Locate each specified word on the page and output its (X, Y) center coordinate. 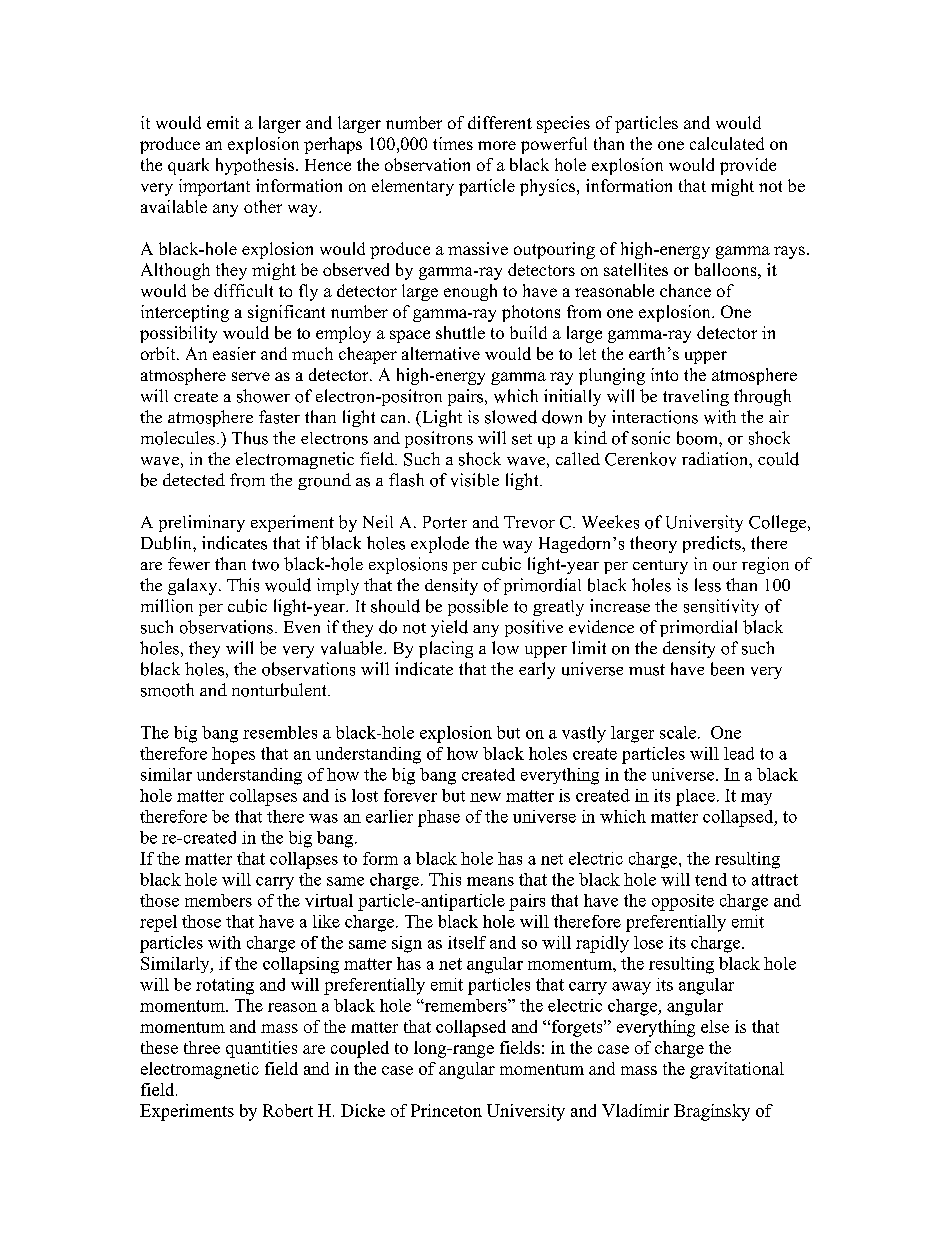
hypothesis (256, 166)
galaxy (194, 586)
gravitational (737, 1070)
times (453, 143)
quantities (261, 1049)
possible (478, 607)
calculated (727, 143)
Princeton (446, 1110)
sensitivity (721, 607)
